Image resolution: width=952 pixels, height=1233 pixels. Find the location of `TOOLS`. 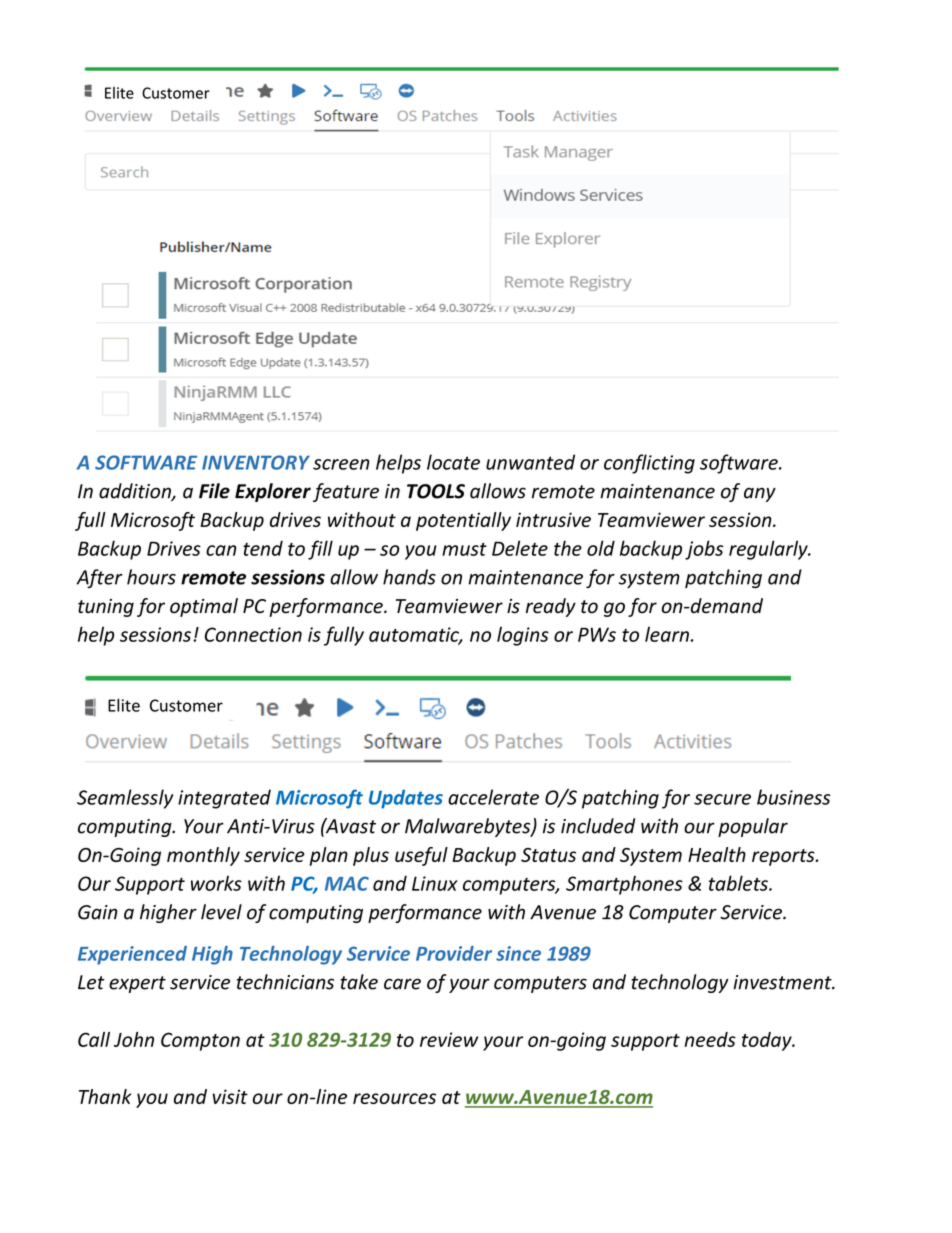

TOOLS is located at coordinates (436, 491).
